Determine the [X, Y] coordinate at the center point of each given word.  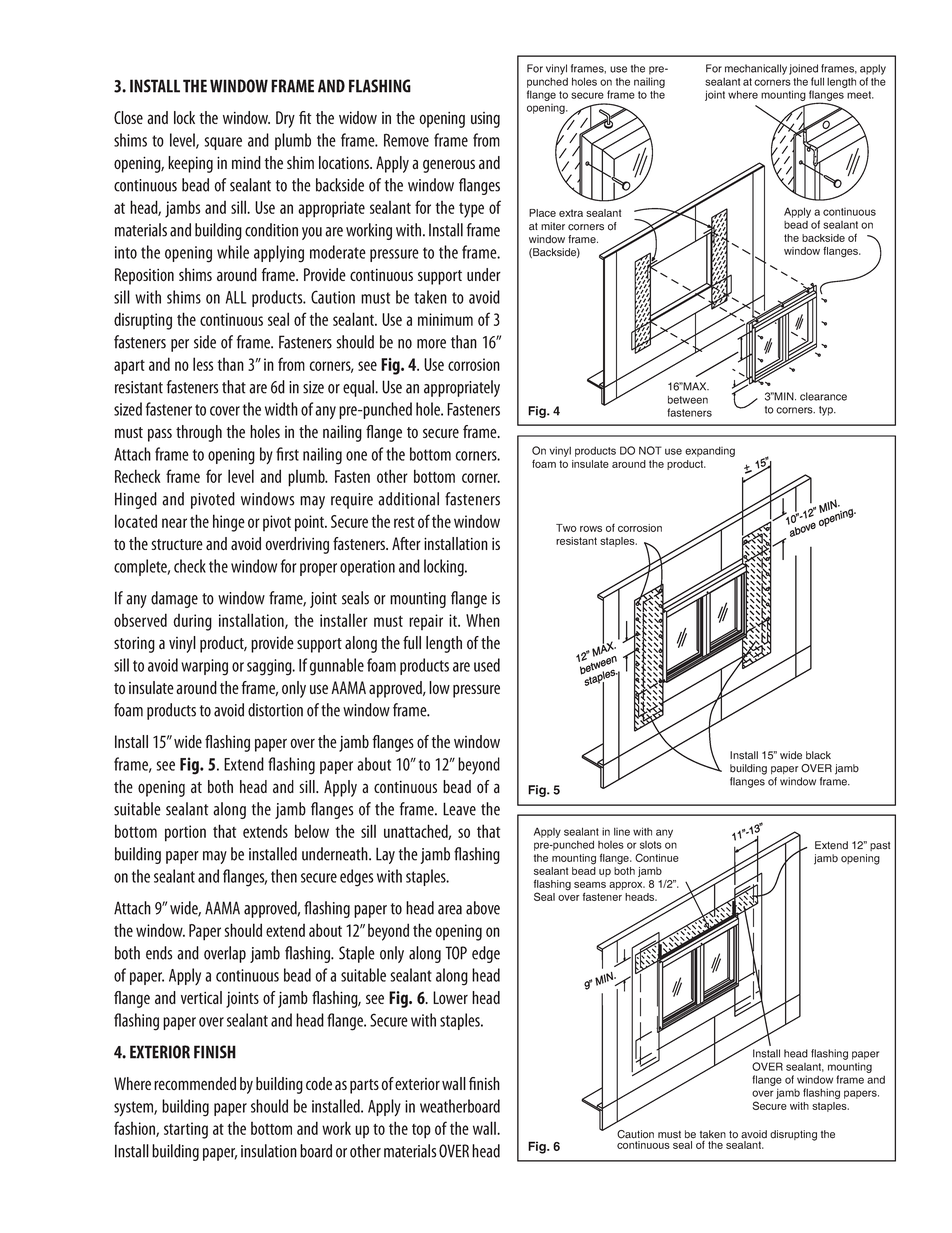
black [818, 755]
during [193, 622]
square [223, 143]
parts [364, 1086]
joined [803, 69]
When [483, 620]
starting [186, 1130]
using [485, 120]
